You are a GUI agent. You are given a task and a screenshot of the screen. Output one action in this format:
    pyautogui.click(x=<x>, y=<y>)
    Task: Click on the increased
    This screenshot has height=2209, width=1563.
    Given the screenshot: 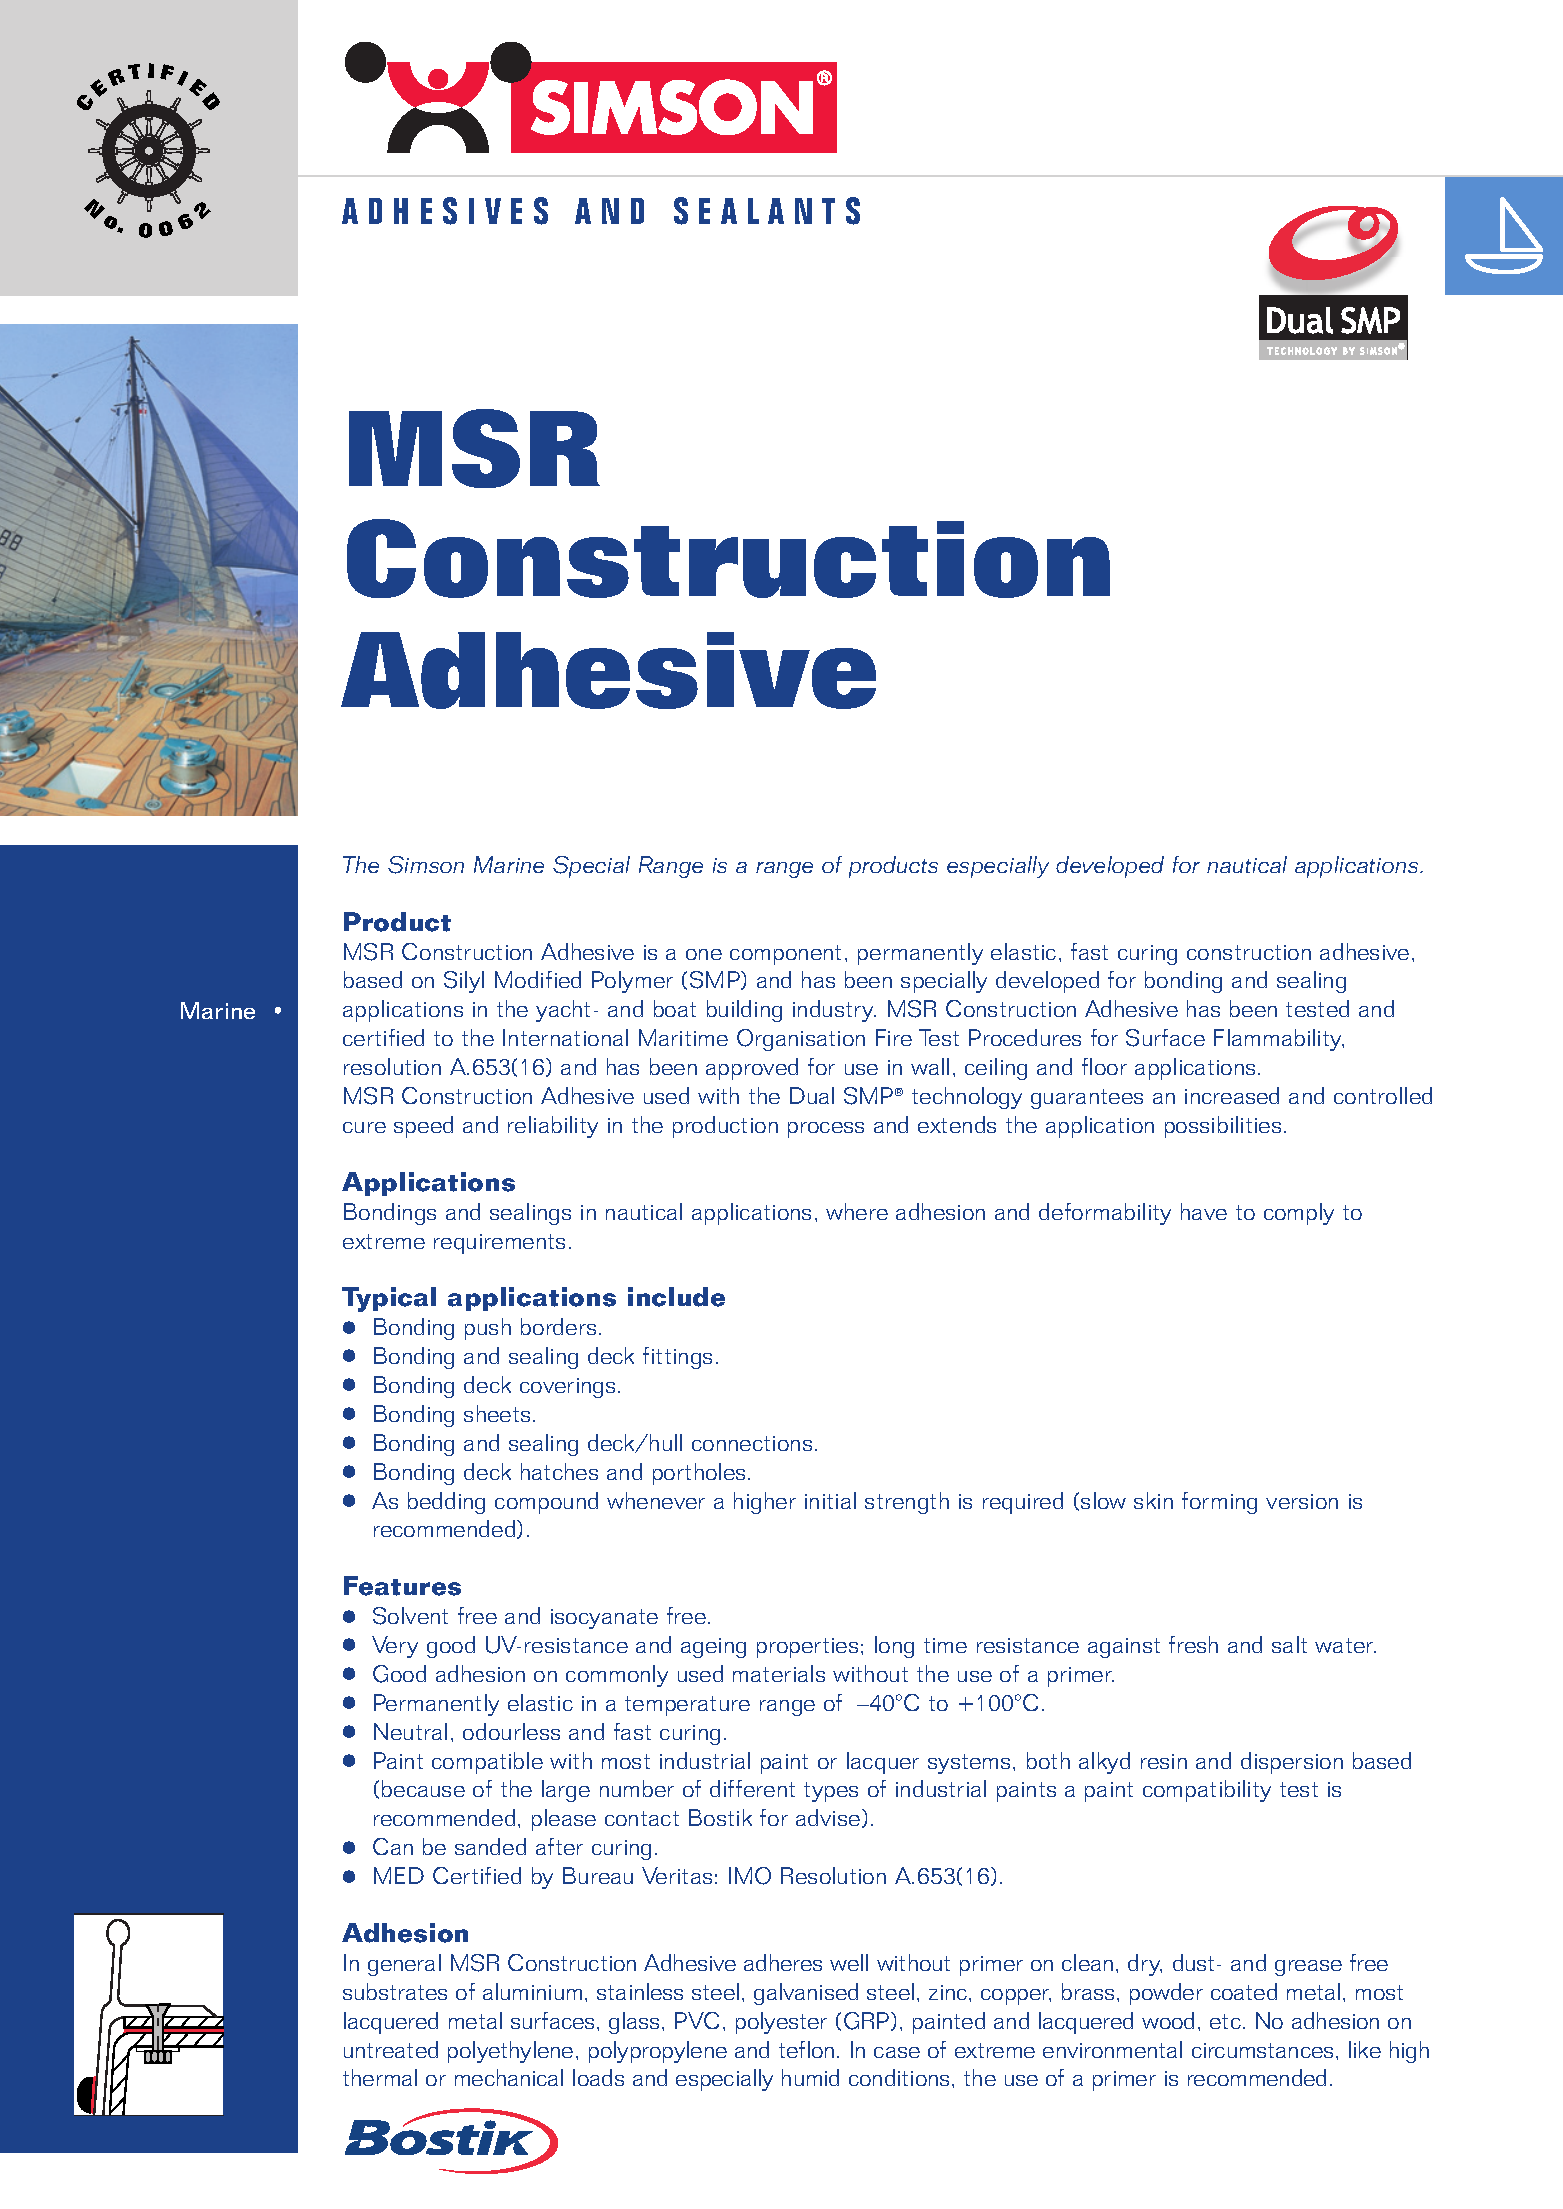 What is the action you would take?
    pyautogui.click(x=1232, y=1095)
